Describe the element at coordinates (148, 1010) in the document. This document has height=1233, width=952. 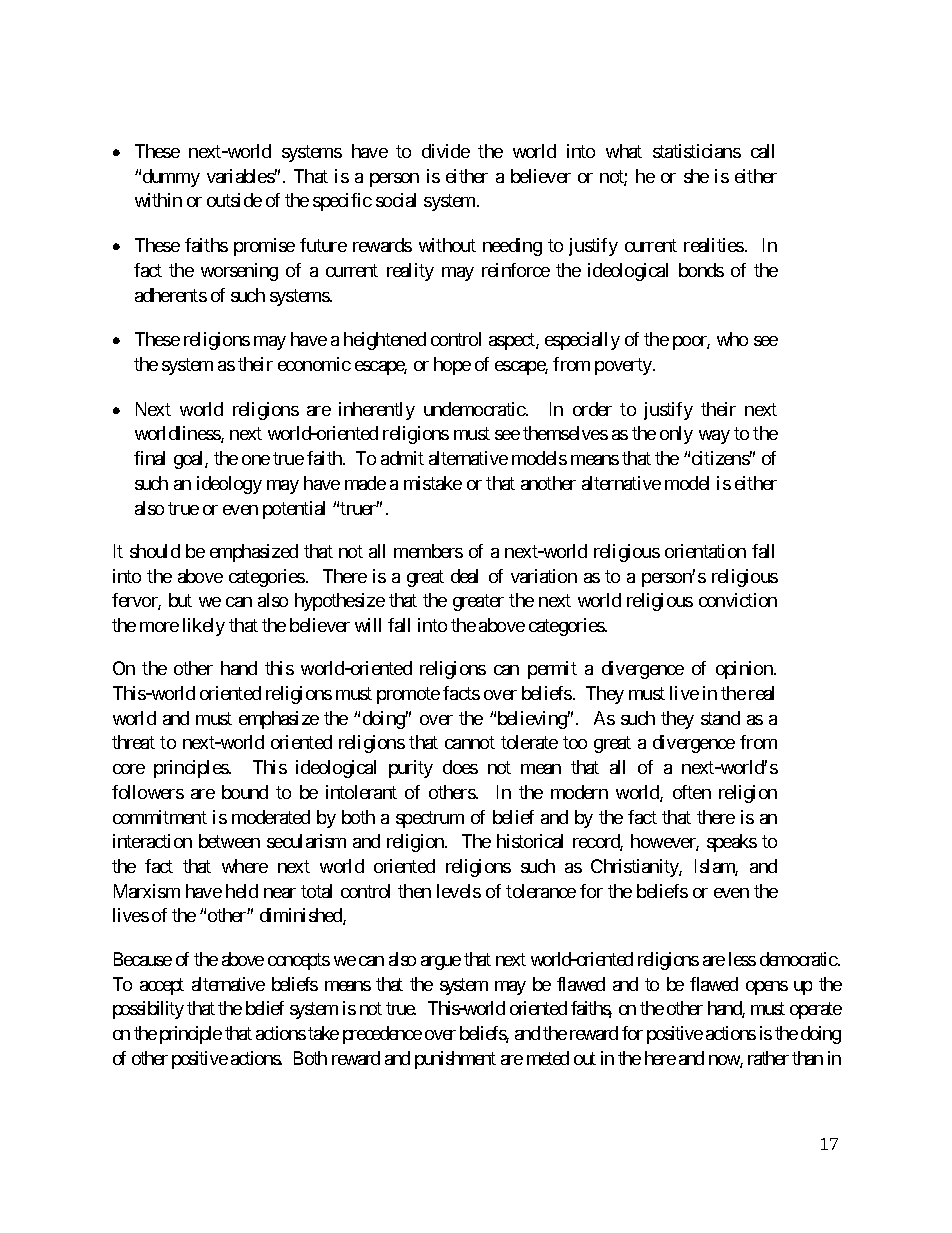
I see `possibility` at that location.
